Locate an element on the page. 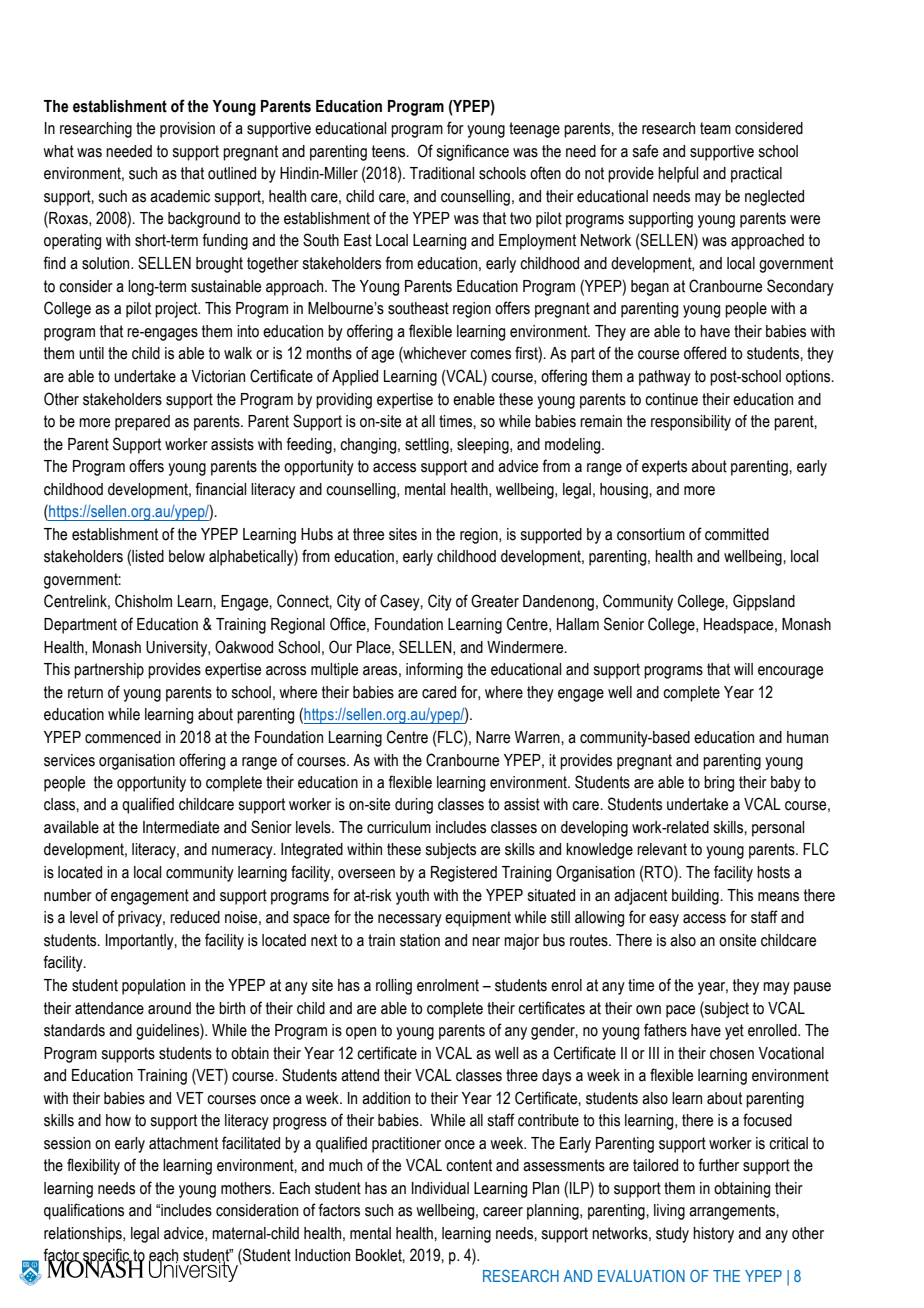 This document has height=1308, width=924. commenced is located at coordinates (123, 737).
